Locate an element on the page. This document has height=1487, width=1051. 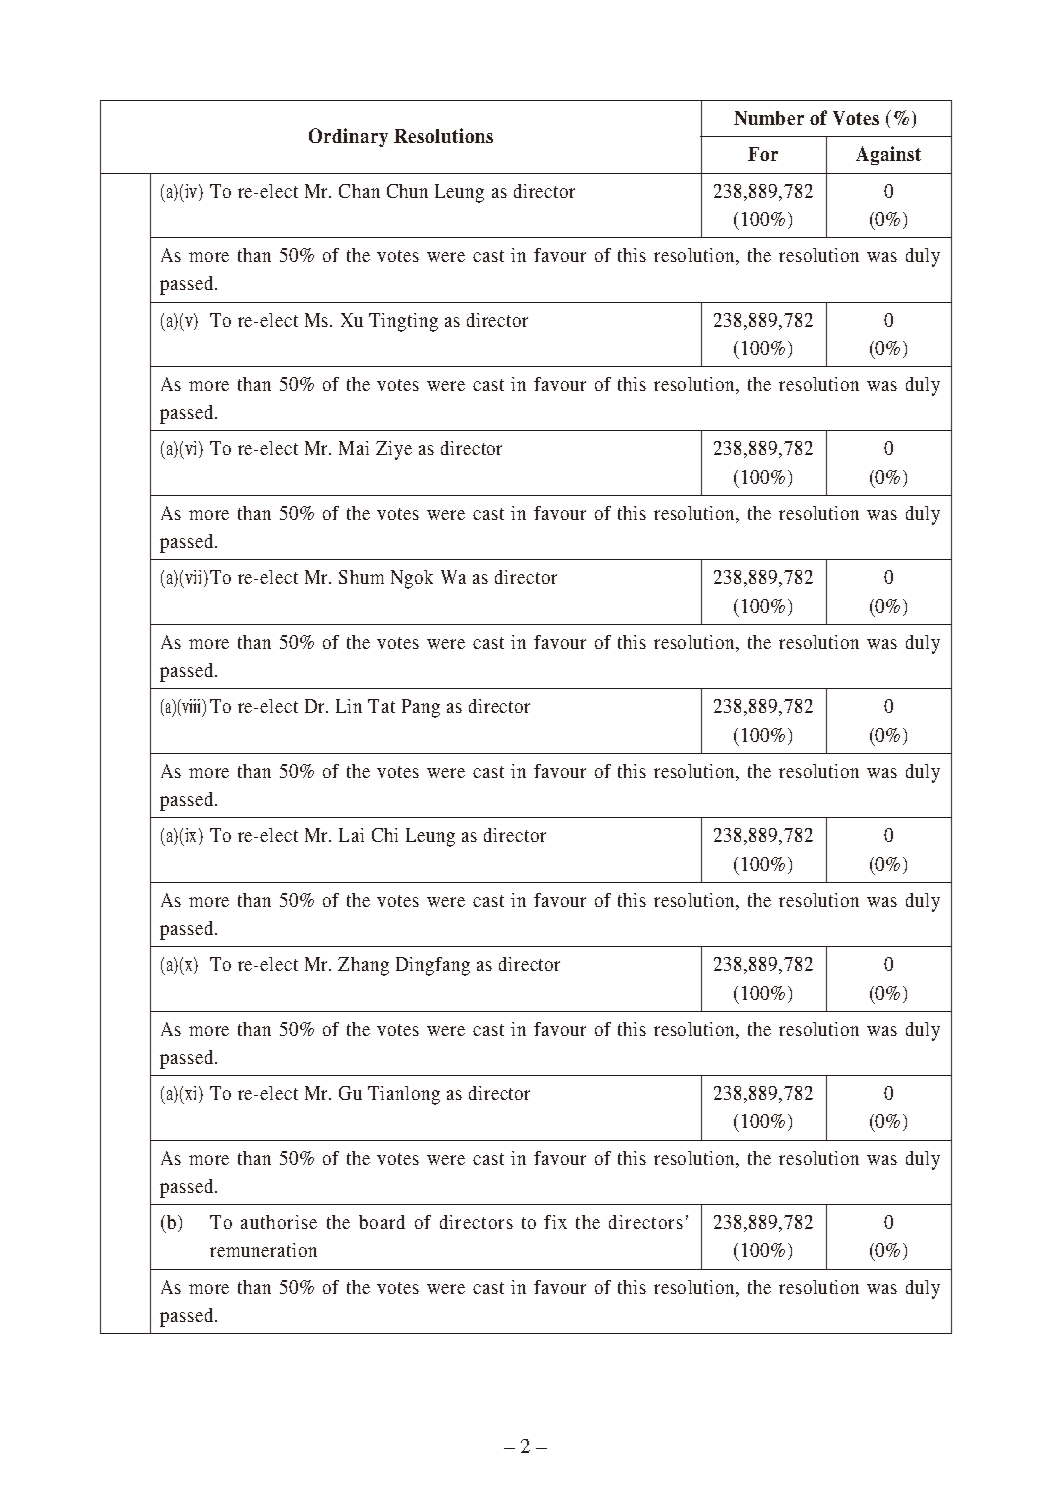
For is located at coordinates (763, 154).
